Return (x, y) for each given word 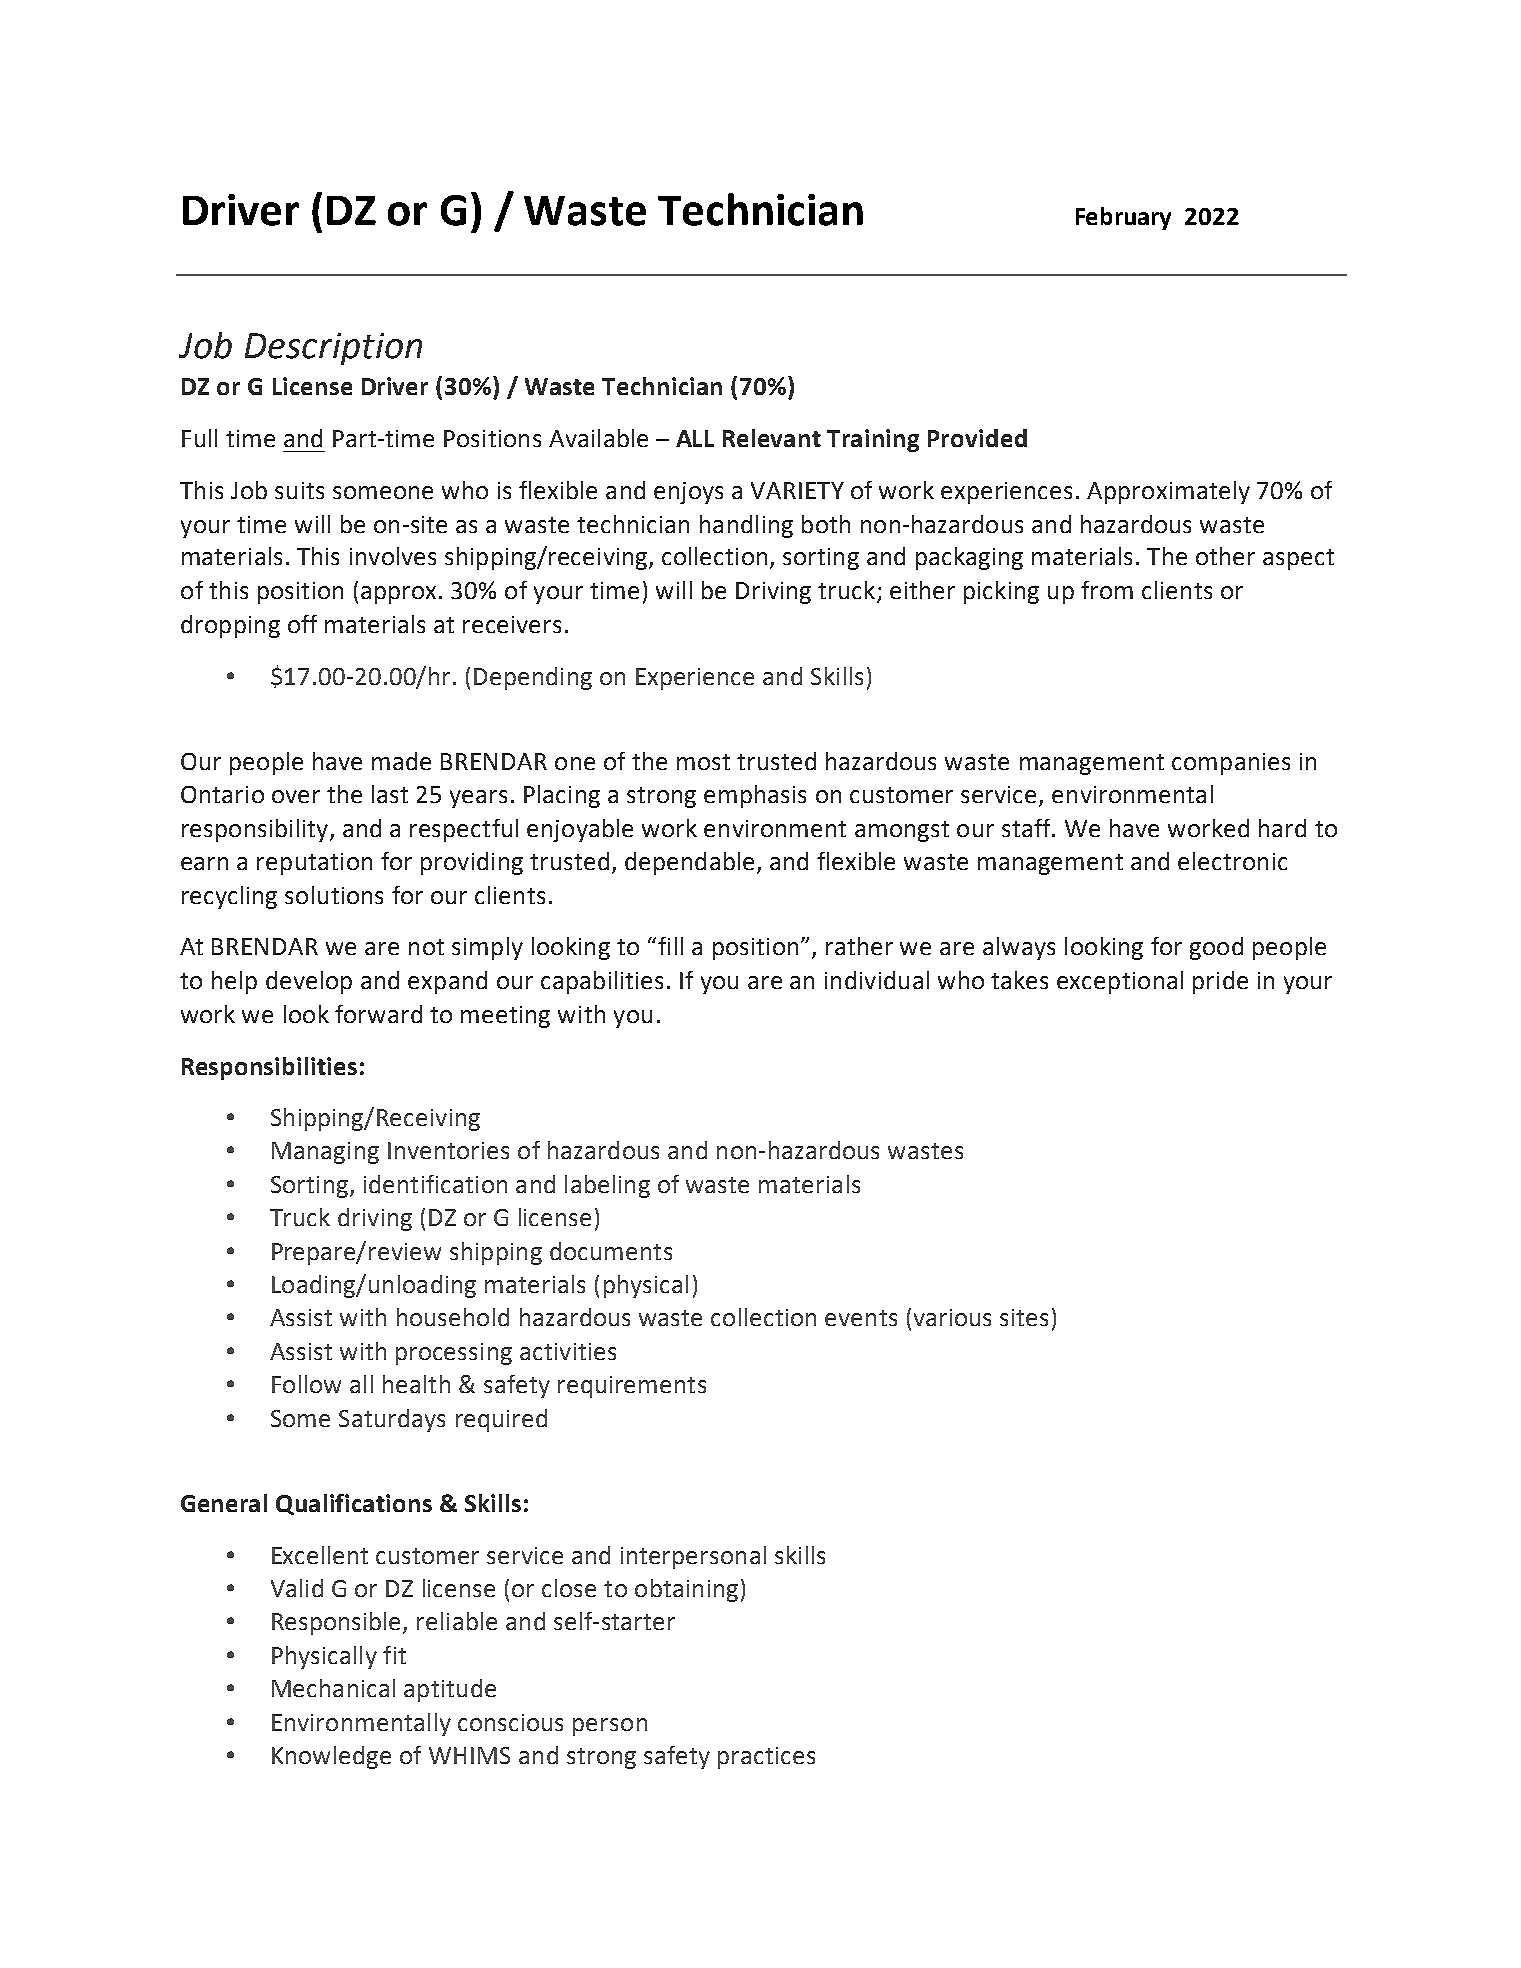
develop (309, 982)
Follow (306, 1384)
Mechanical (333, 1688)
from (1107, 590)
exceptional (1120, 982)
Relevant (772, 438)
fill (670, 946)
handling (746, 526)
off (302, 624)
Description (333, 349)
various (952, 1317)
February (1123, 218)
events (861, 1318)
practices (766, 1758)
